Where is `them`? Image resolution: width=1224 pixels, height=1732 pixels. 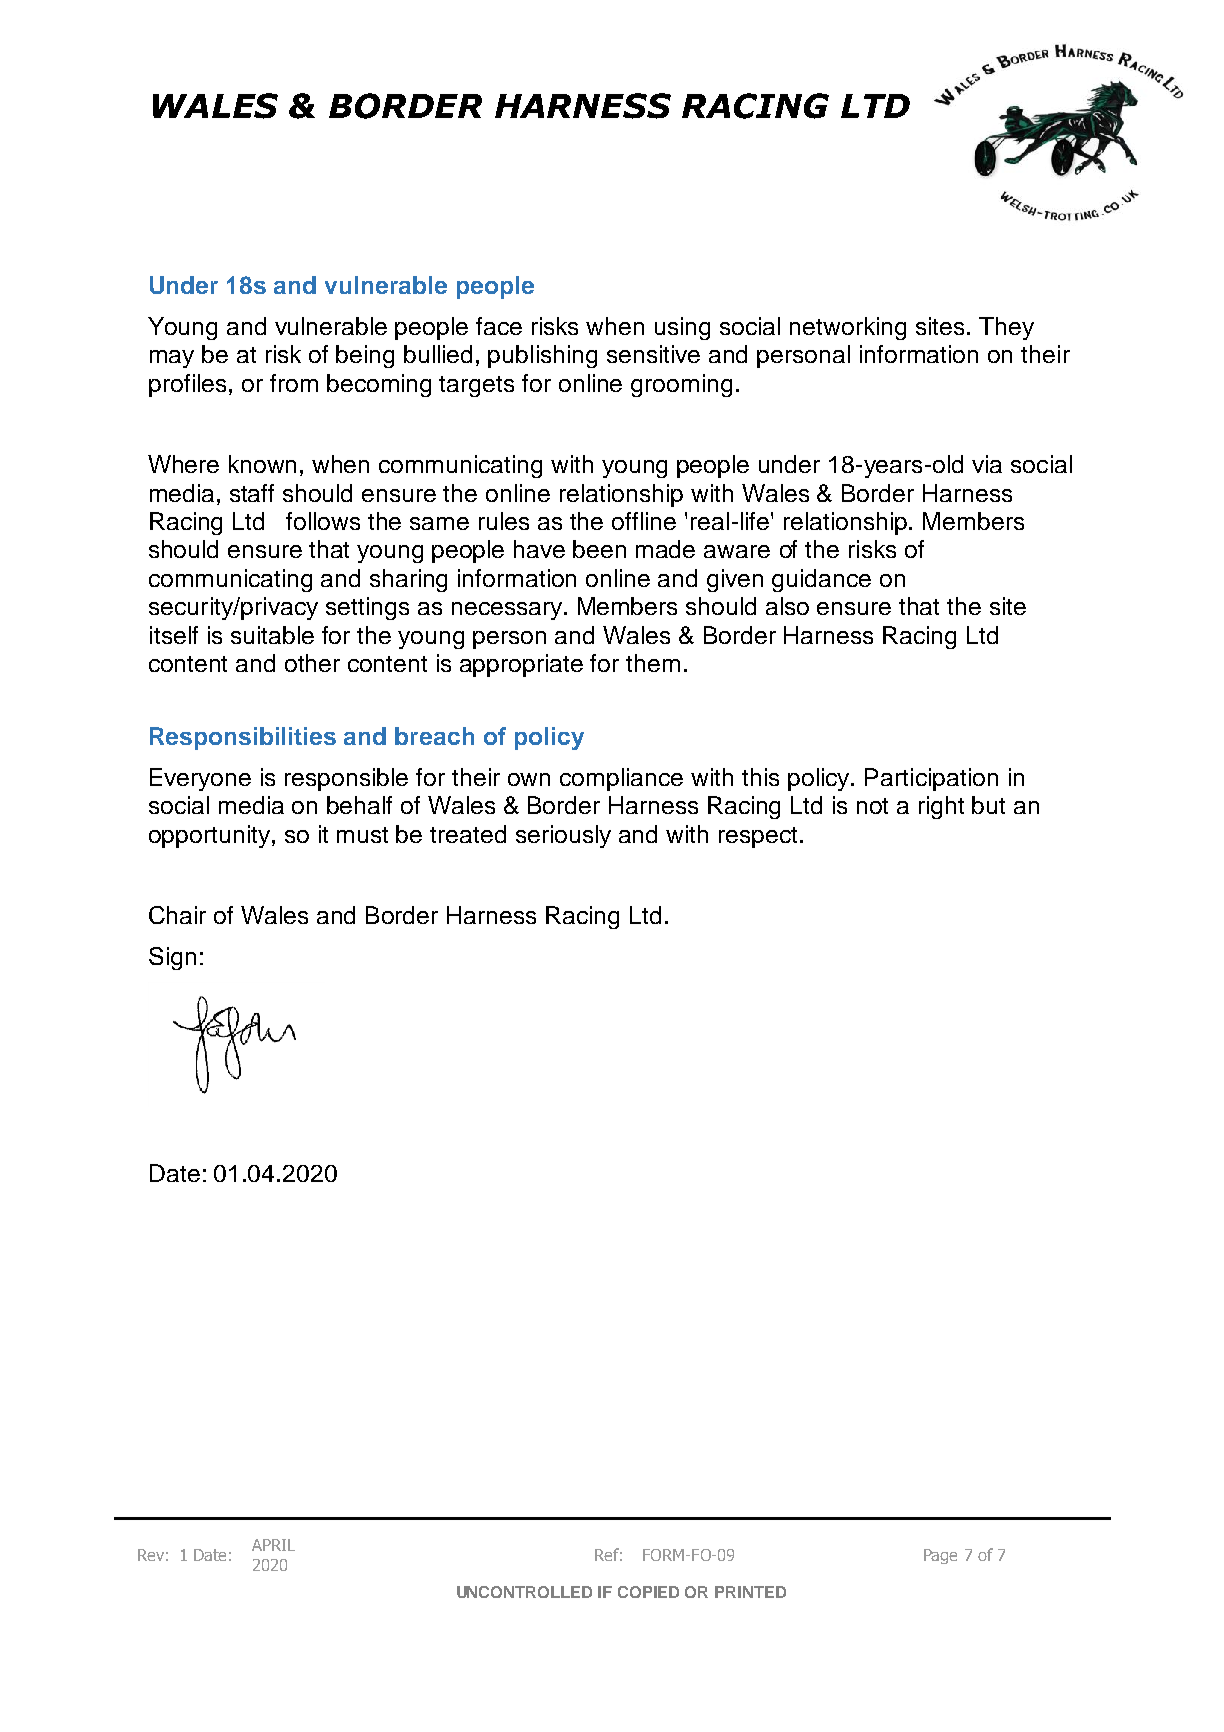
them is located at coordinates (653, 663).
